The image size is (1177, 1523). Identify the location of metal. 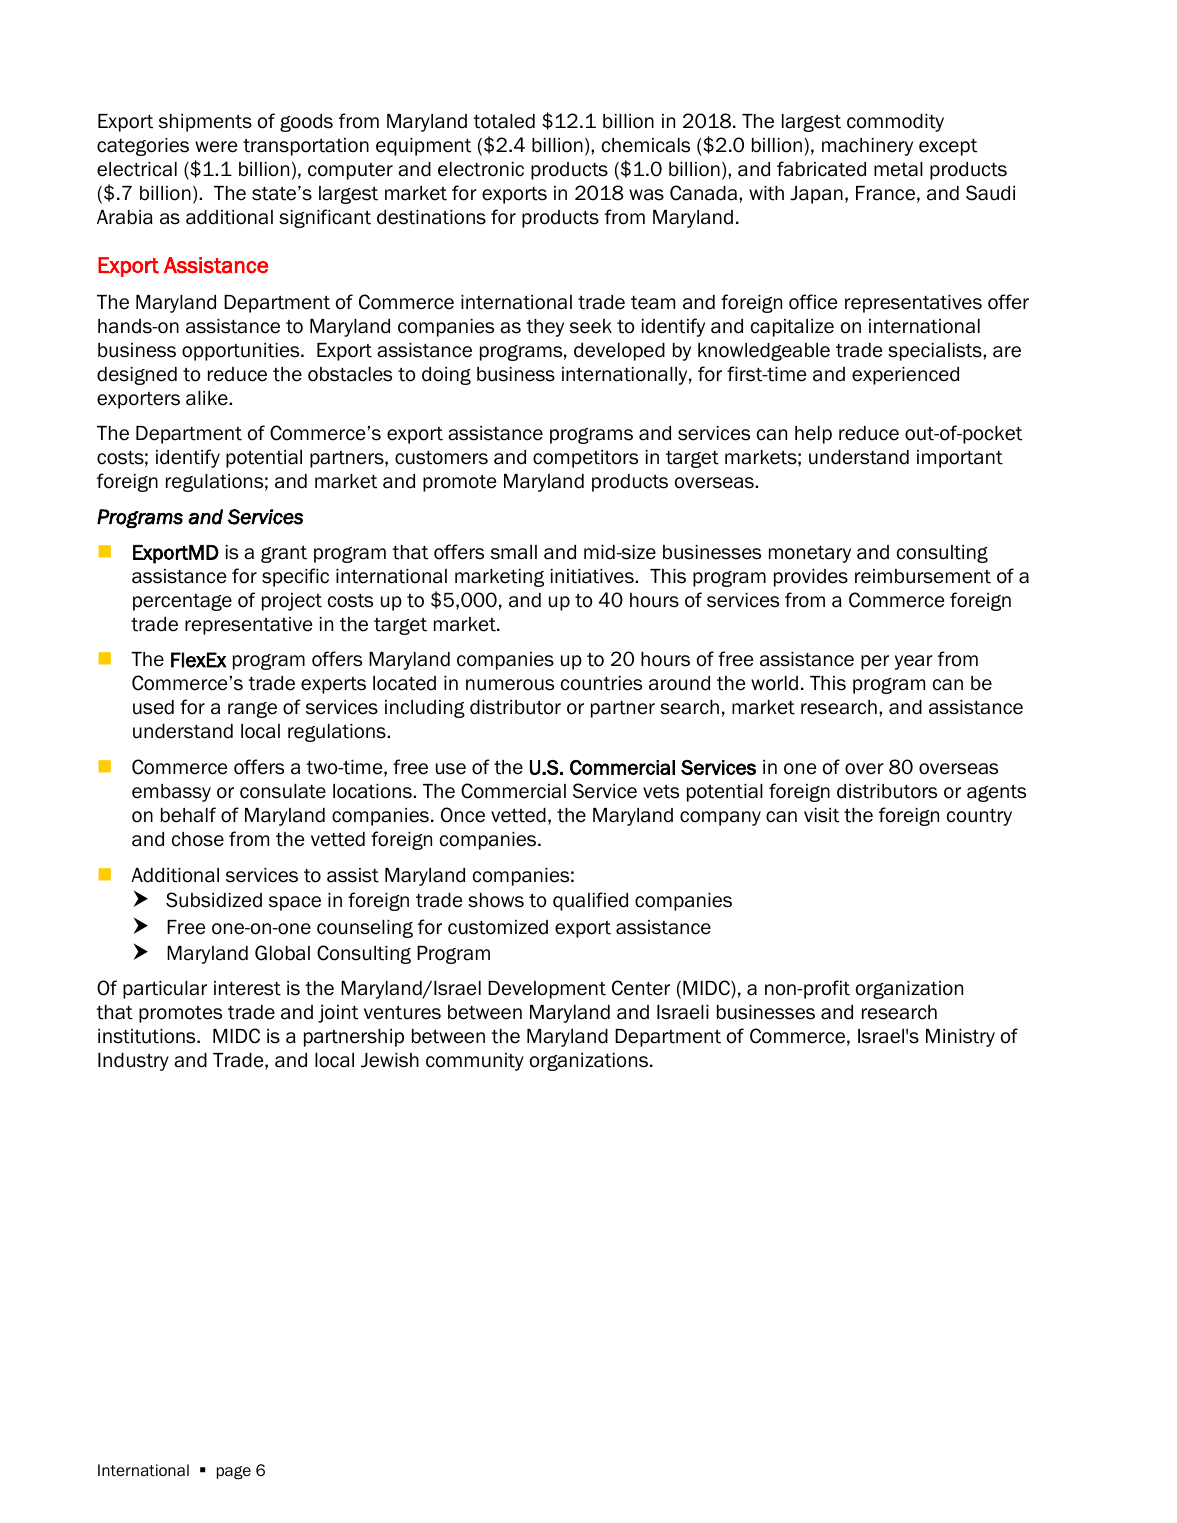
(898, 169).
